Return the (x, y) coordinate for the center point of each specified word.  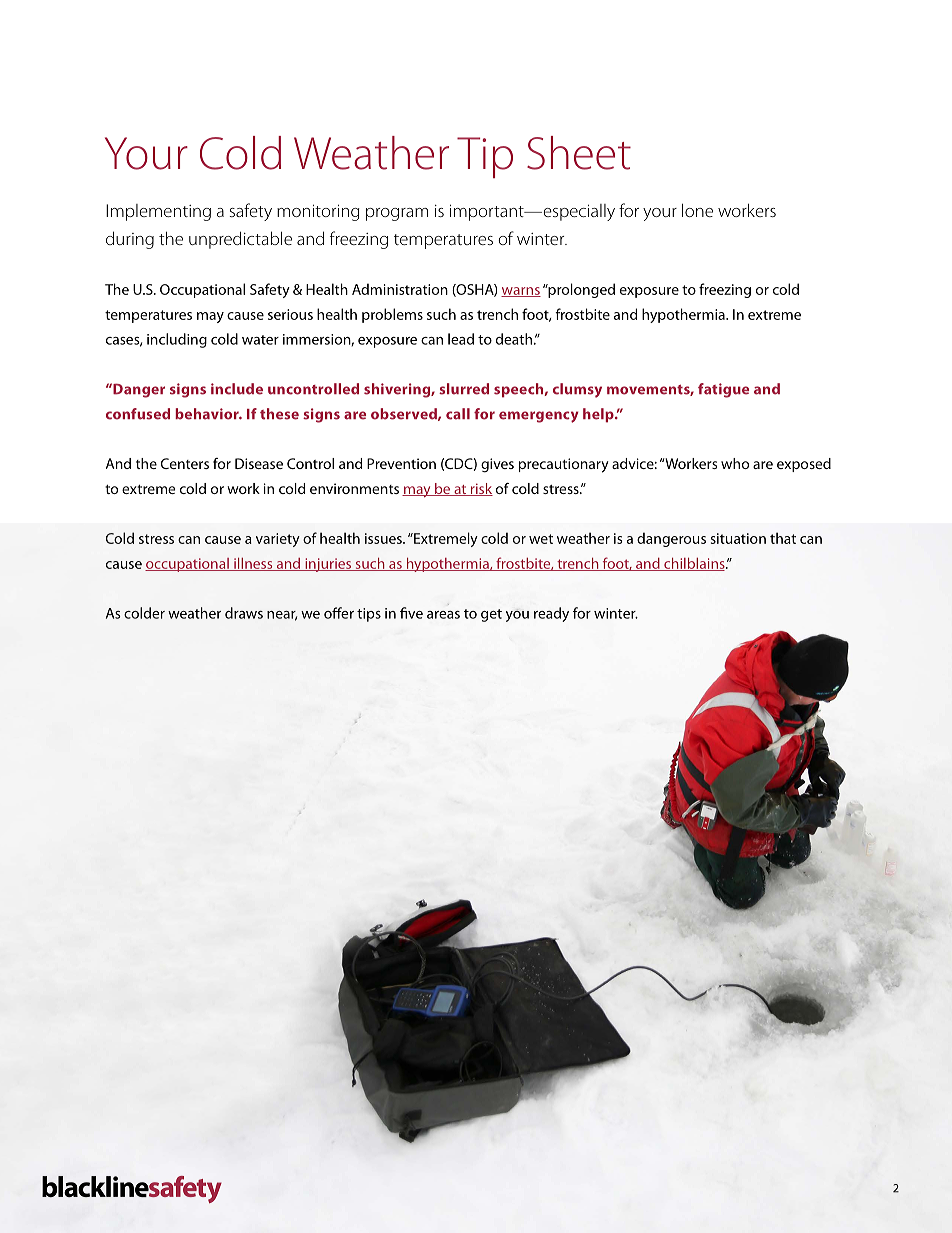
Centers (185, 463)
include (237, 389)
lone (697, 210)
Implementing (158, 212)
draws (244, 613)
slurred (464, 389)
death (514, 339)
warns (521, 292)
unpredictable (240, 240)
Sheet (579, 153)
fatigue (723, 390)
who (735, 463)
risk (480, 489)
